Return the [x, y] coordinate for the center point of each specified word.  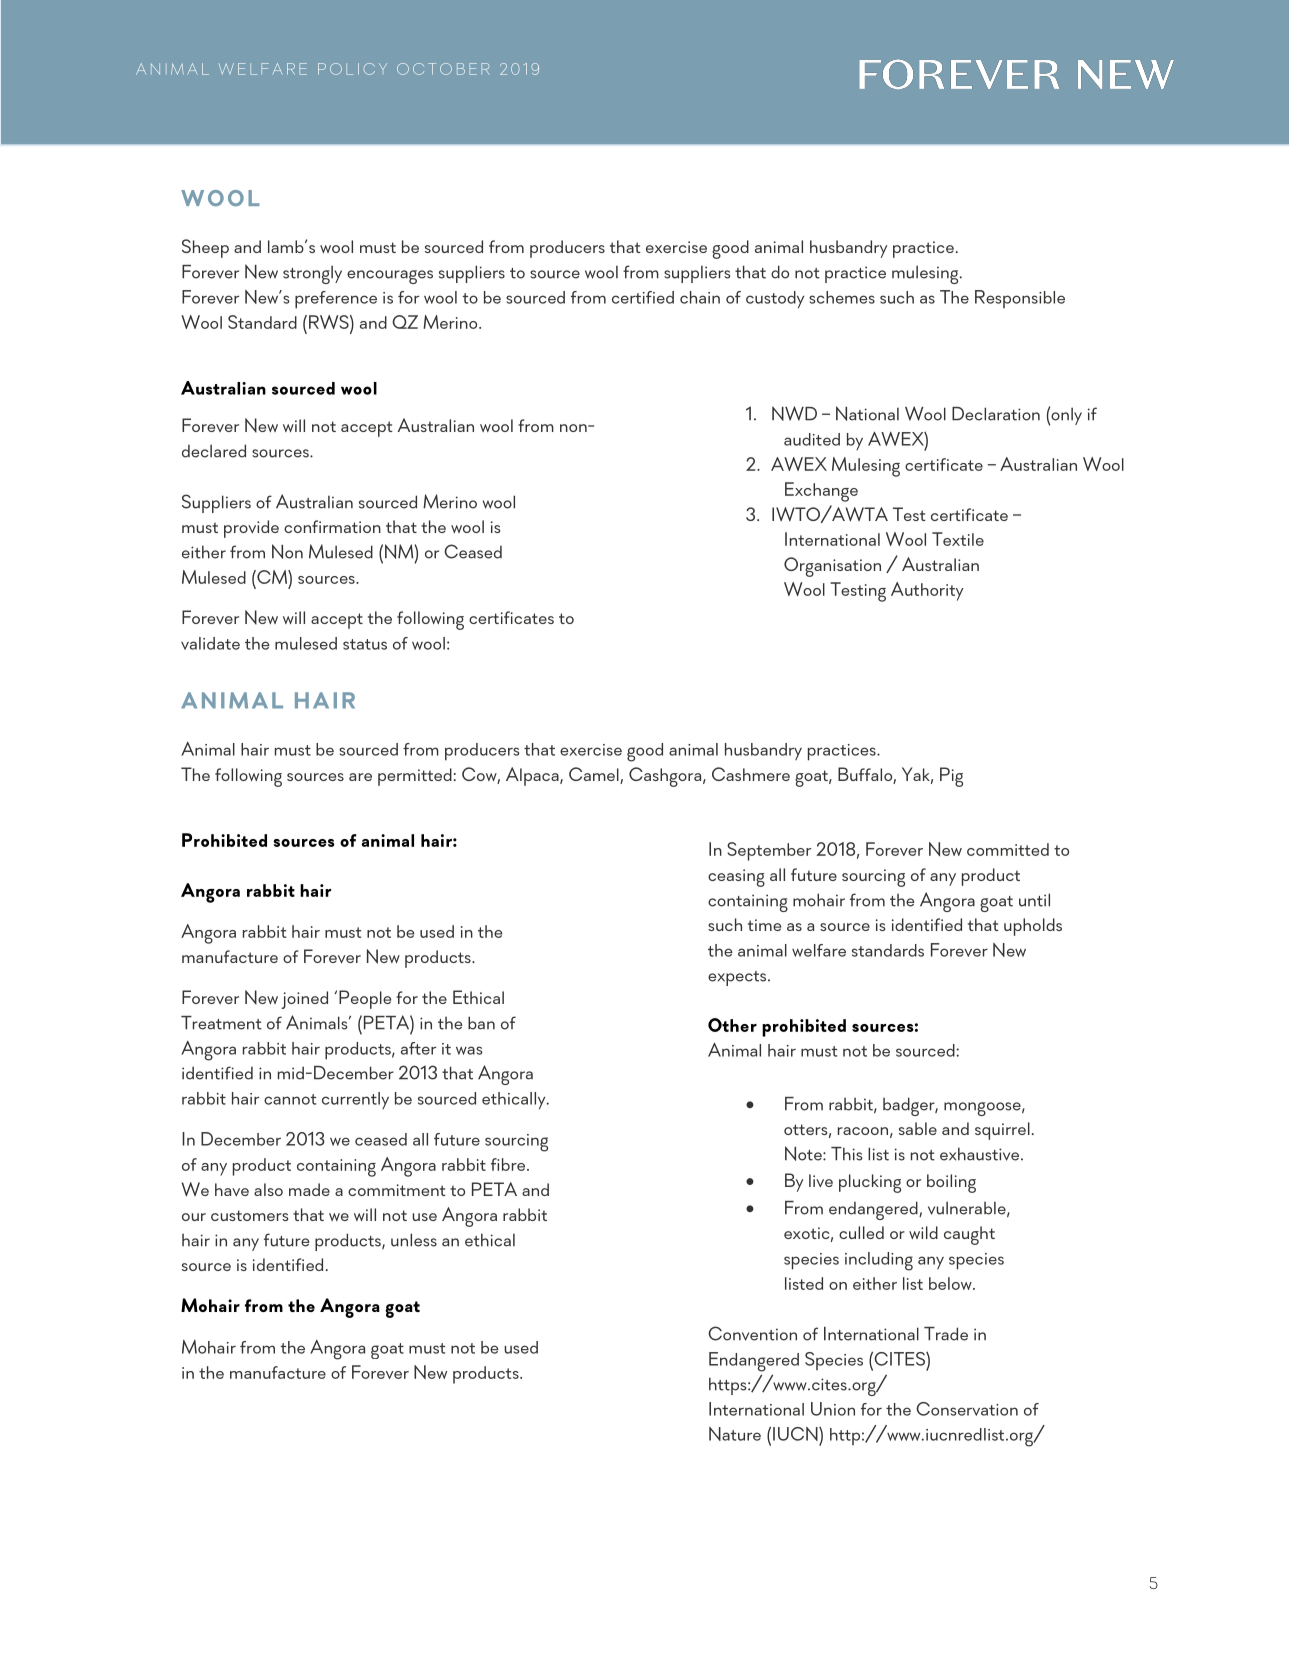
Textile [958, 539]
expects [738, 978]
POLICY [352, 69]
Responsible [1020, 299]
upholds [1033, 927]
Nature [735, 1434]
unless [414, 1240]
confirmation [332, 526]
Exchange [821, 492]
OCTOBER [443, 69]
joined [304, 1000]
